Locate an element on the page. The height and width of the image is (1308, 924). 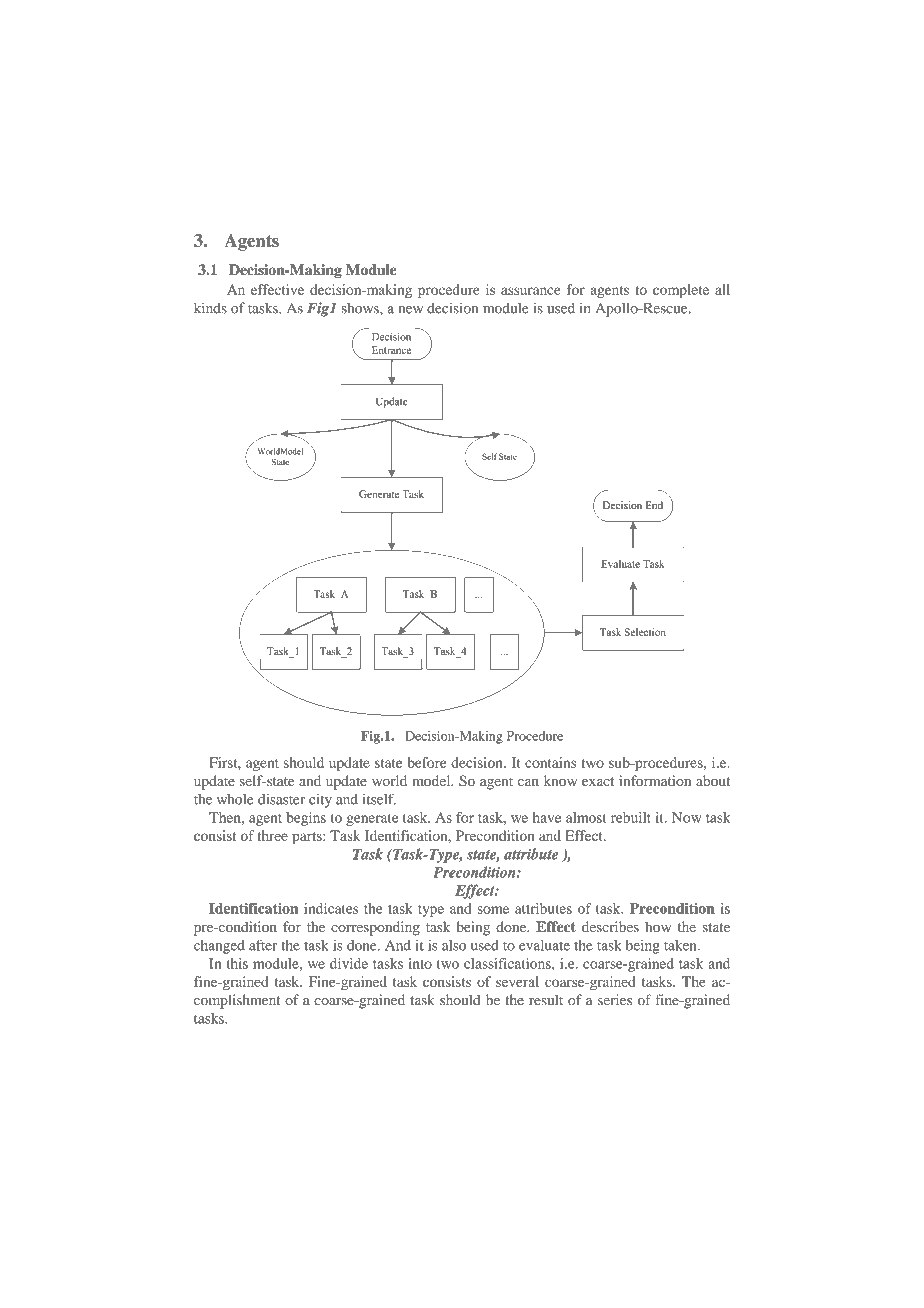
taken is located at coordinates (681, 945).
